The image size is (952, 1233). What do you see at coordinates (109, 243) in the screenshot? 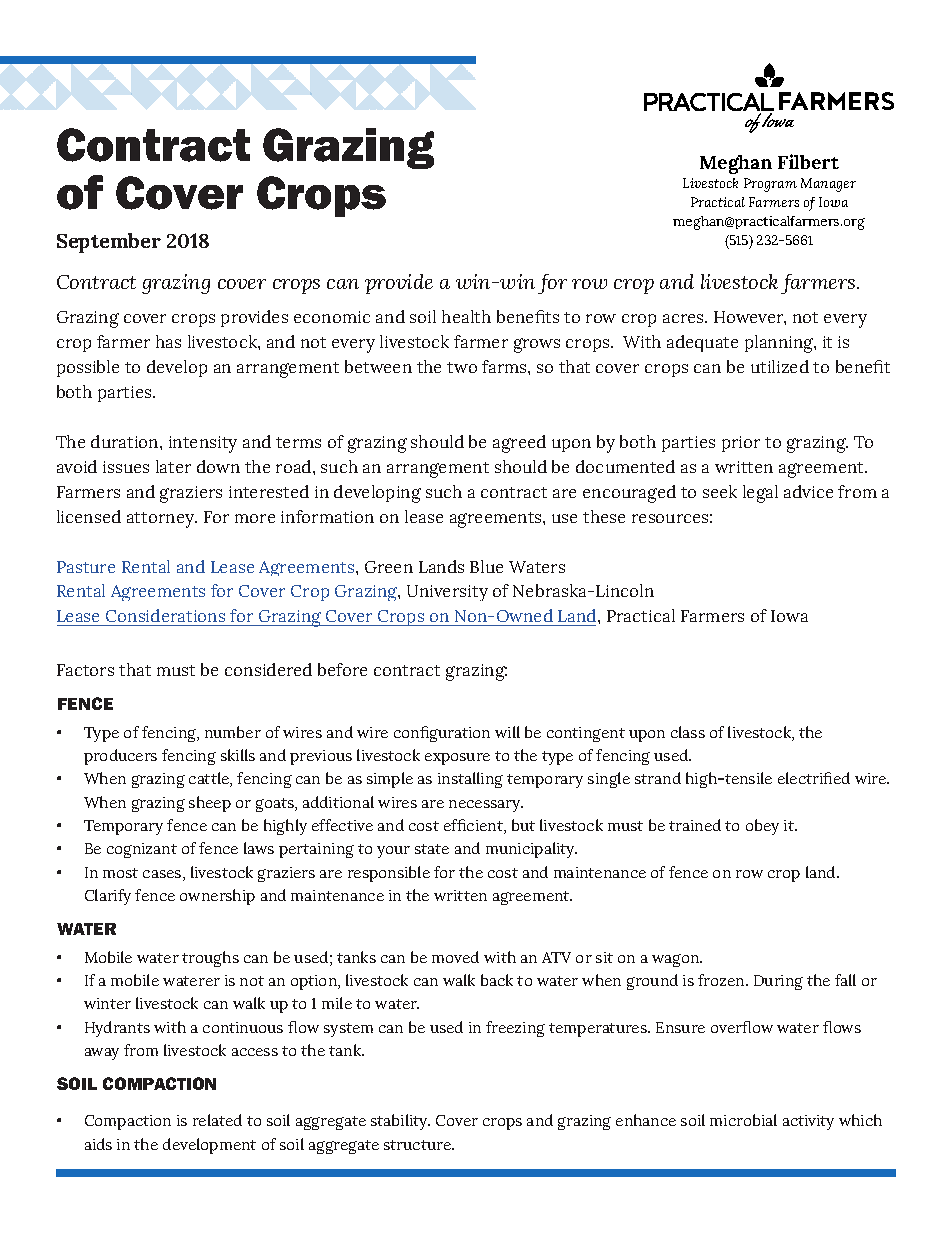
I see `September` at bounding box center [109, 243].
